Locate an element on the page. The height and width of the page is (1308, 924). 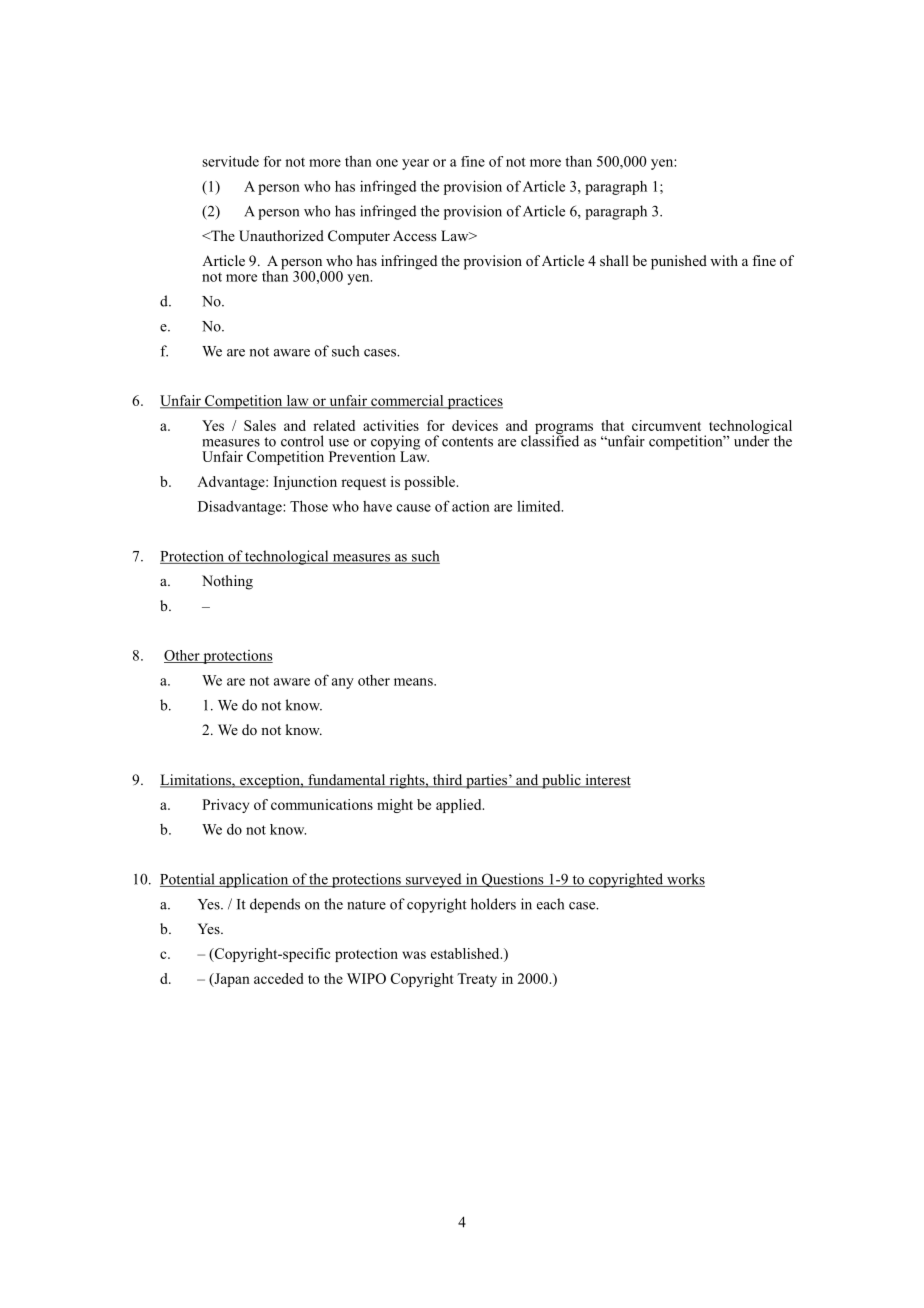
servitude is located at coordinates (230, 161).
